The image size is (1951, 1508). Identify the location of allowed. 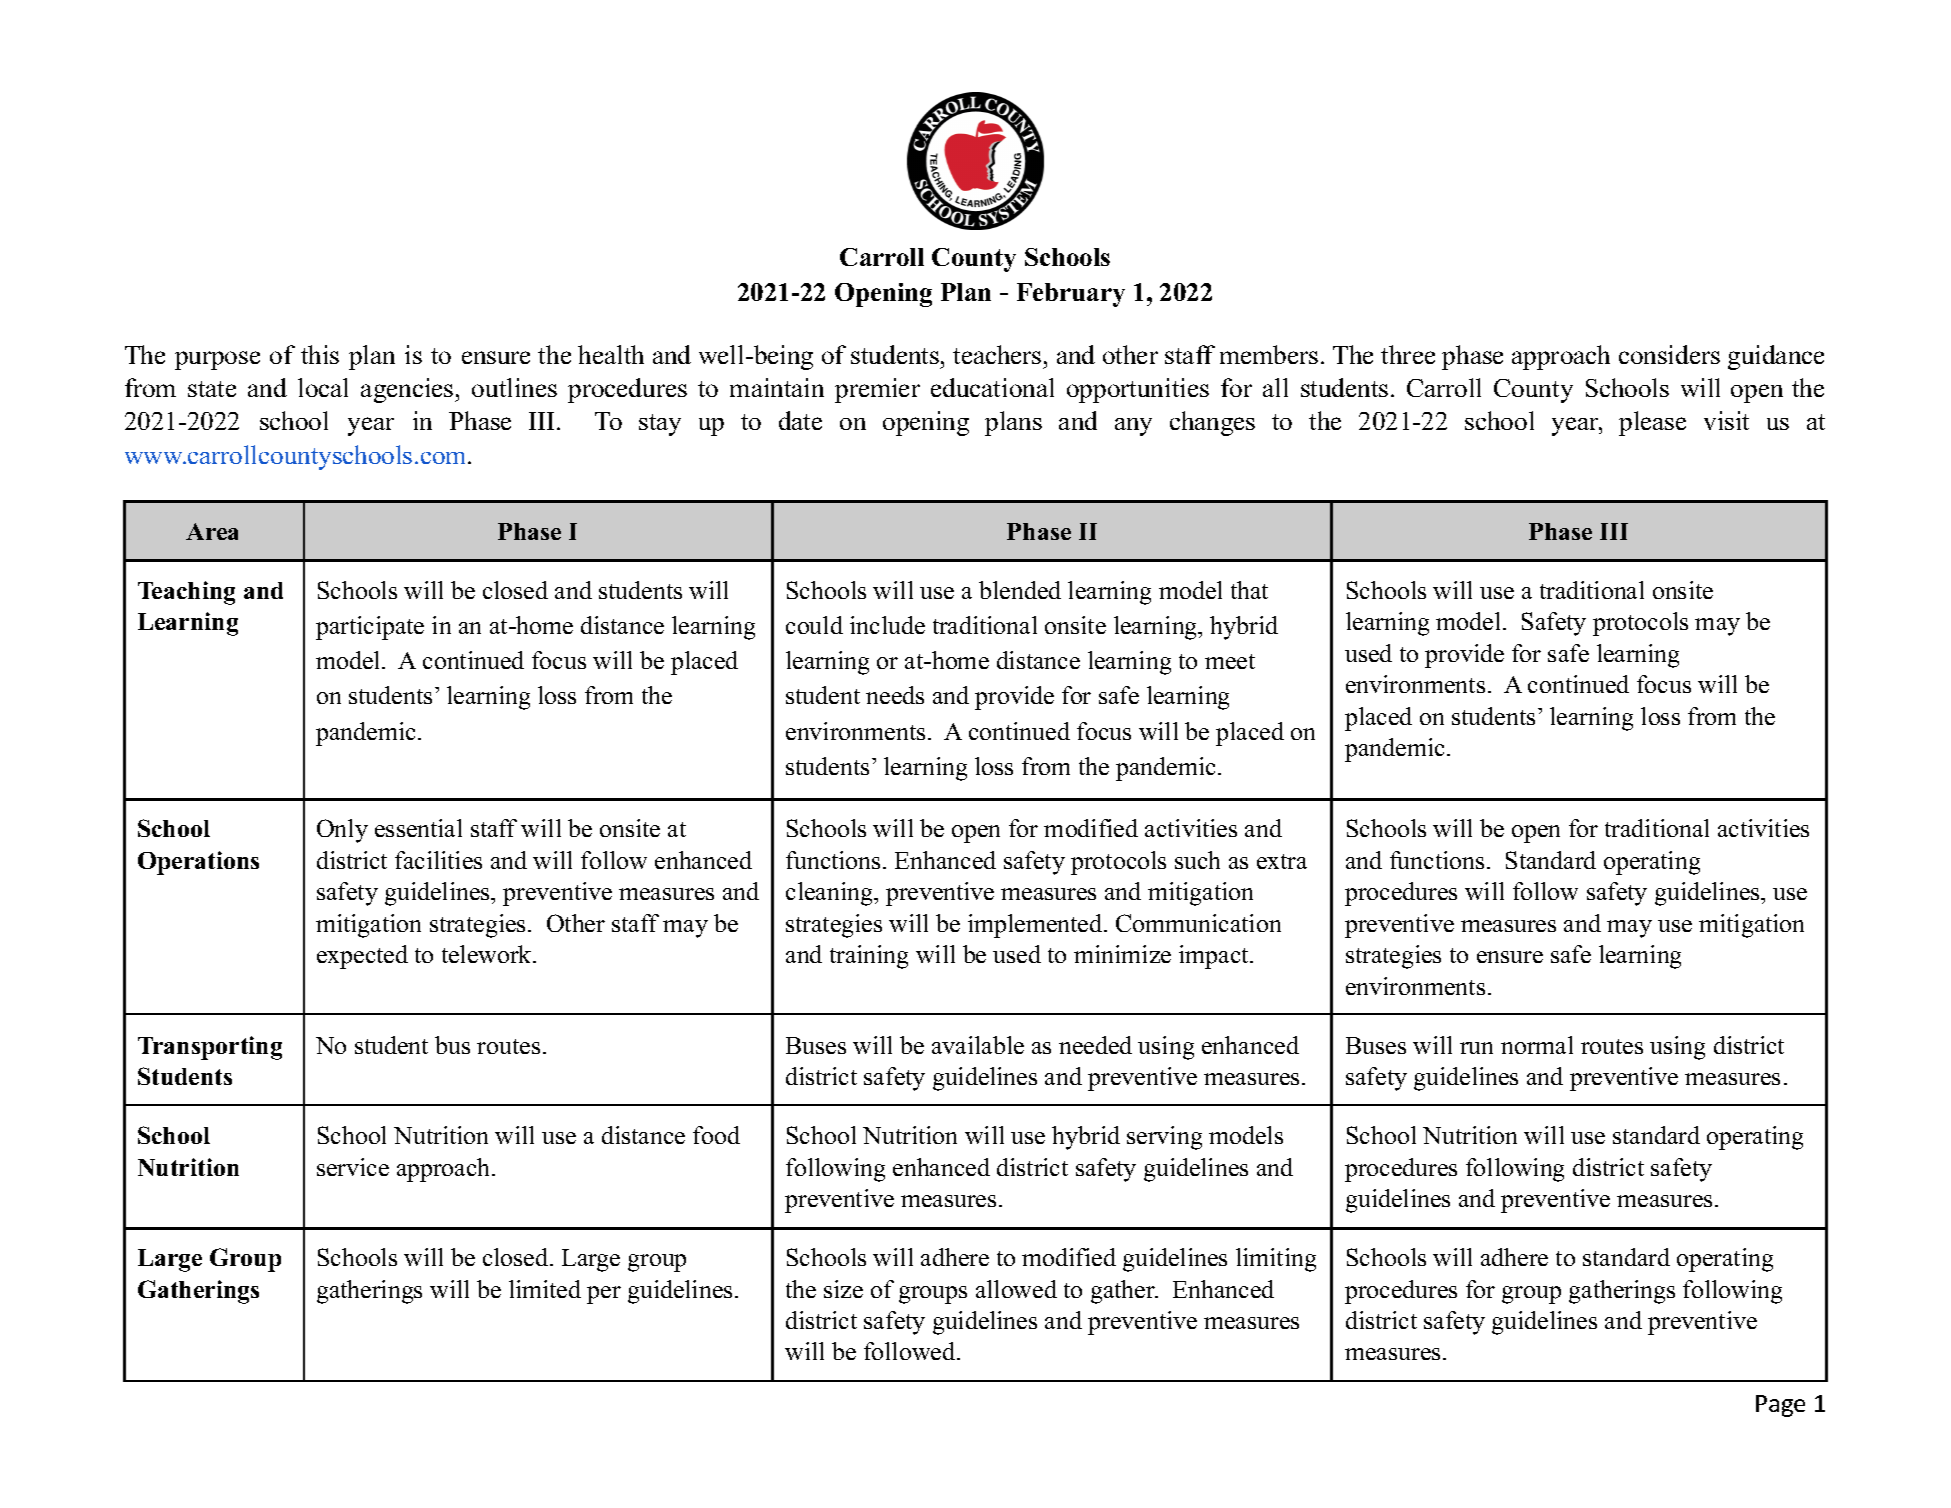
(1016, 1289).
